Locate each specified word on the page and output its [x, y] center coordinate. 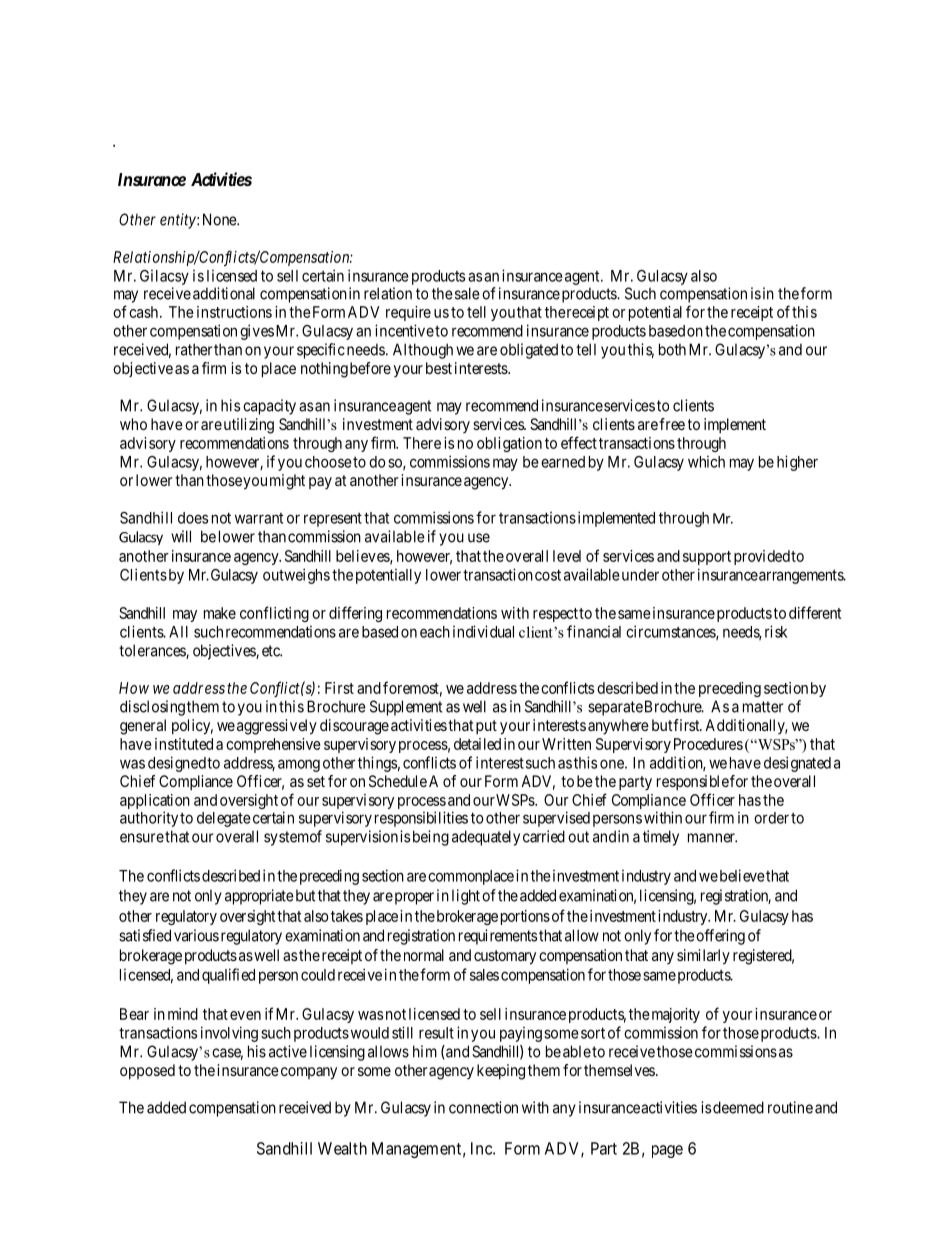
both [672, 349]
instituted [184, 744]
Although [423, 351]
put [485, 727]
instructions [234, 312]
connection [483, 1107]
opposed [147, 1072]
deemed [738, 1107]
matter [763, 707]
